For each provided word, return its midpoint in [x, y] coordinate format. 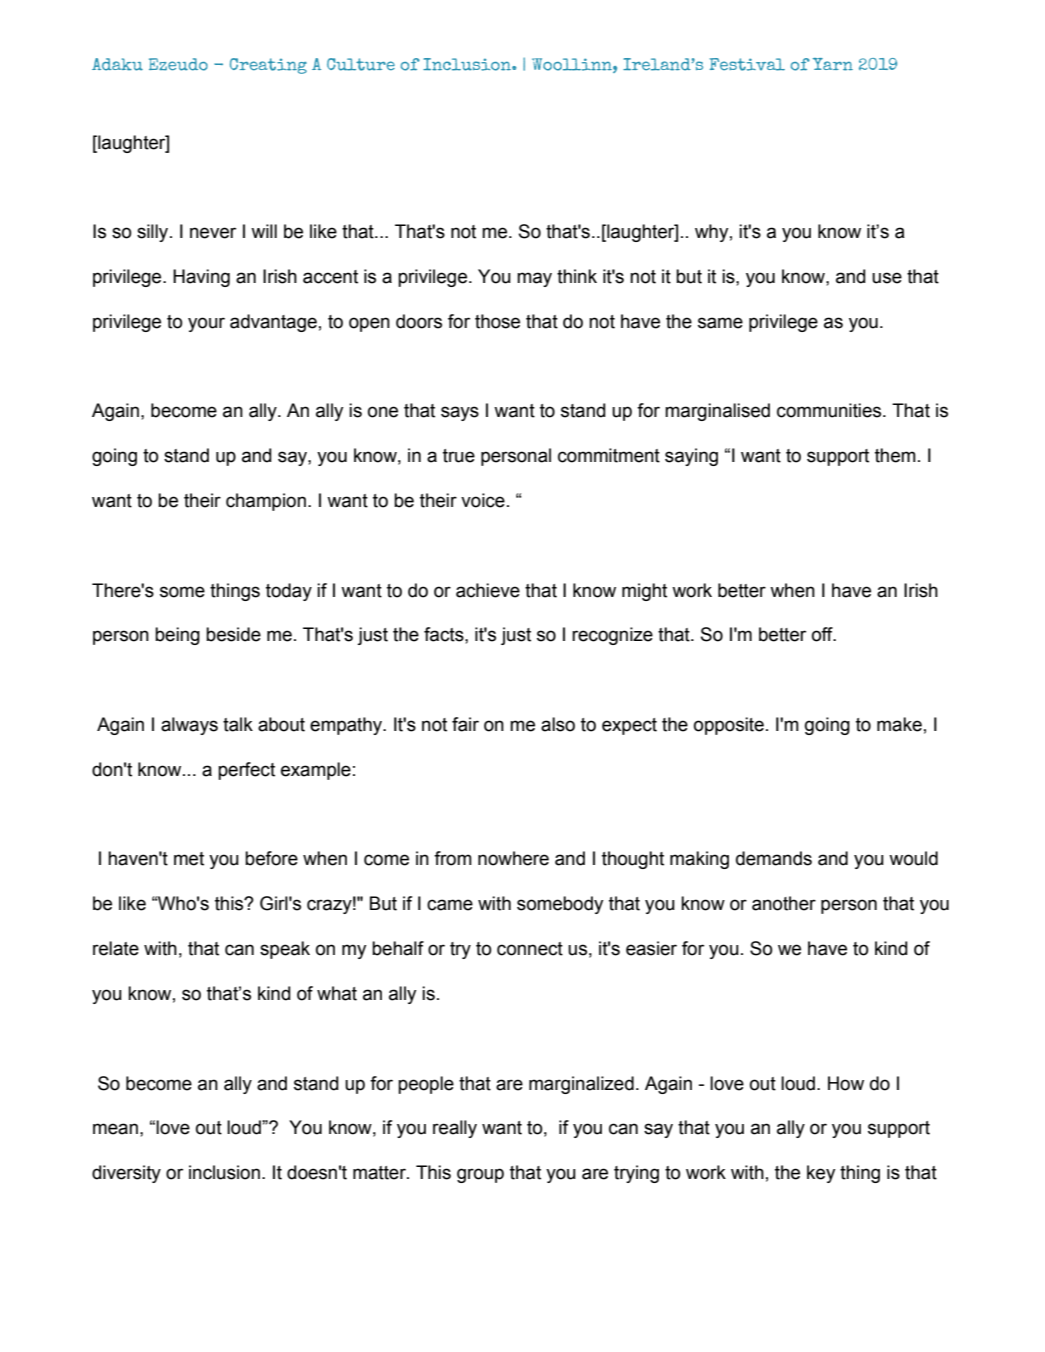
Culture [361, 64]
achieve [488, 590]
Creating [268, 66]
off [823, 634]
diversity [126, 1174]
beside [233, 634]
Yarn [833, 64]
